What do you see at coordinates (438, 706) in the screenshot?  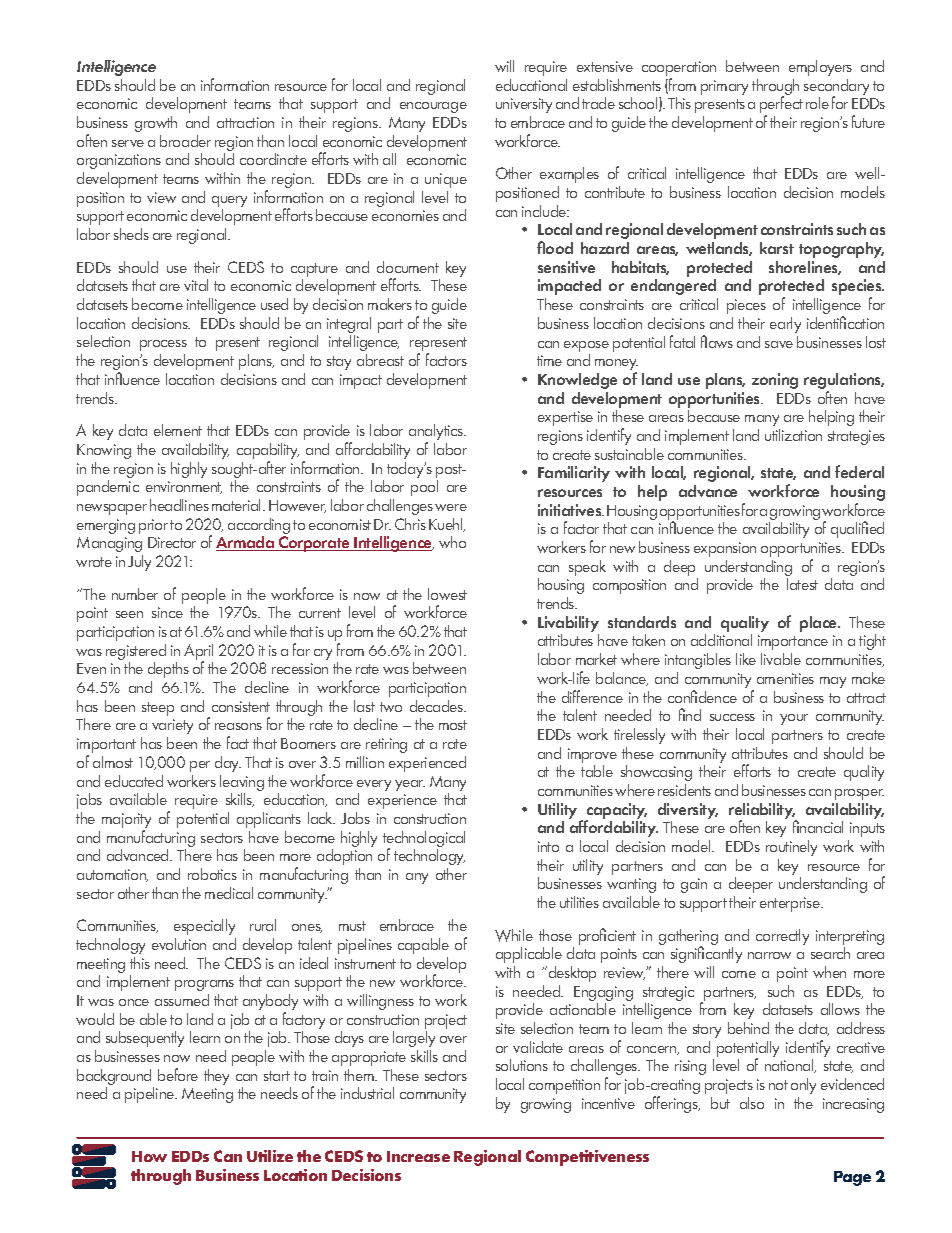 I see `decades` at bounding box center [438, 706].
